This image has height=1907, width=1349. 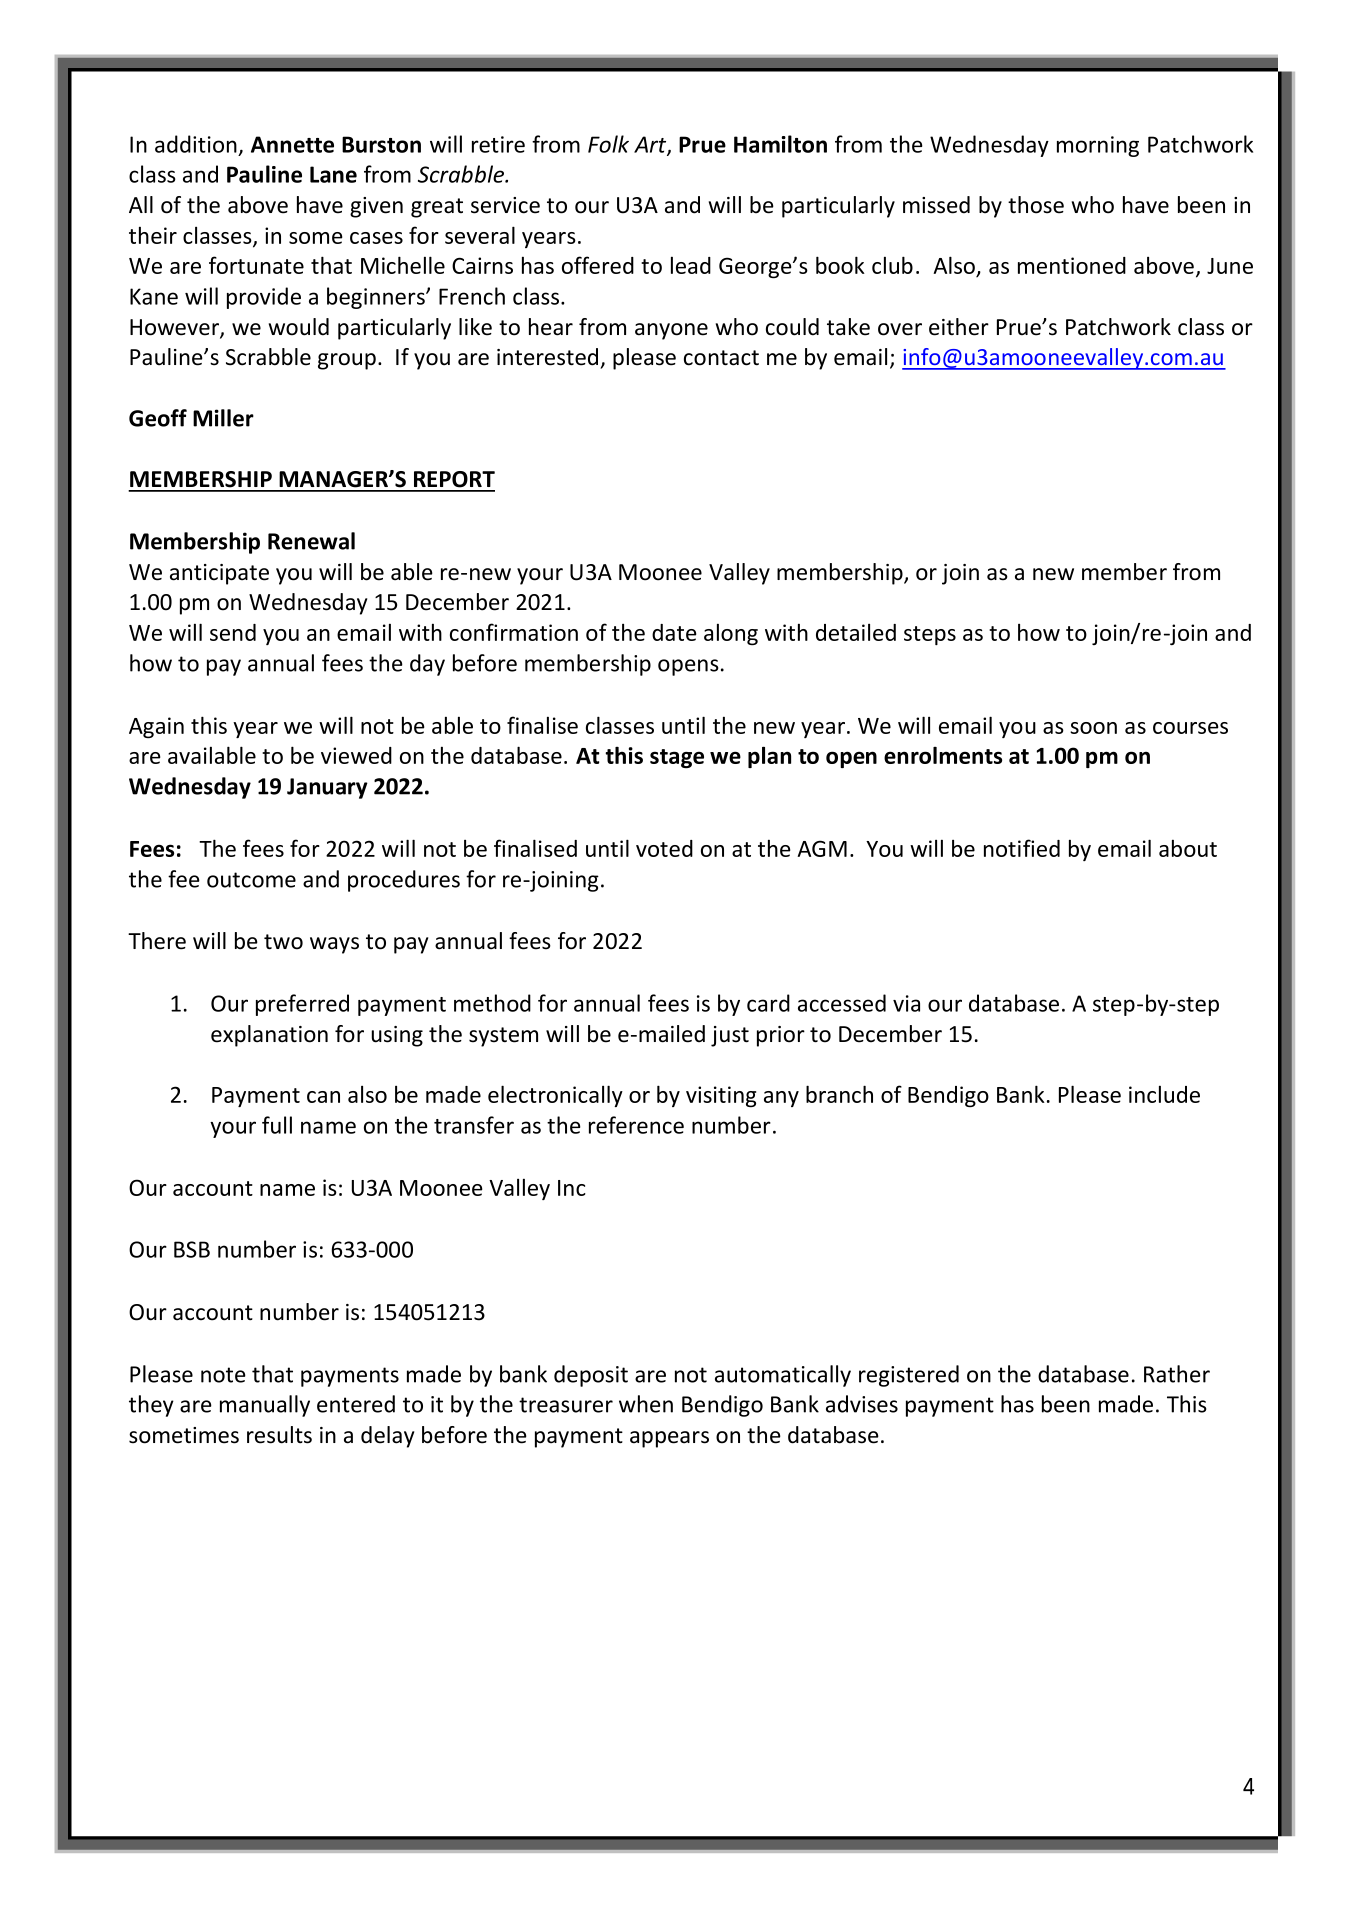 I want to click on when, so click(x=646, y=1404).
